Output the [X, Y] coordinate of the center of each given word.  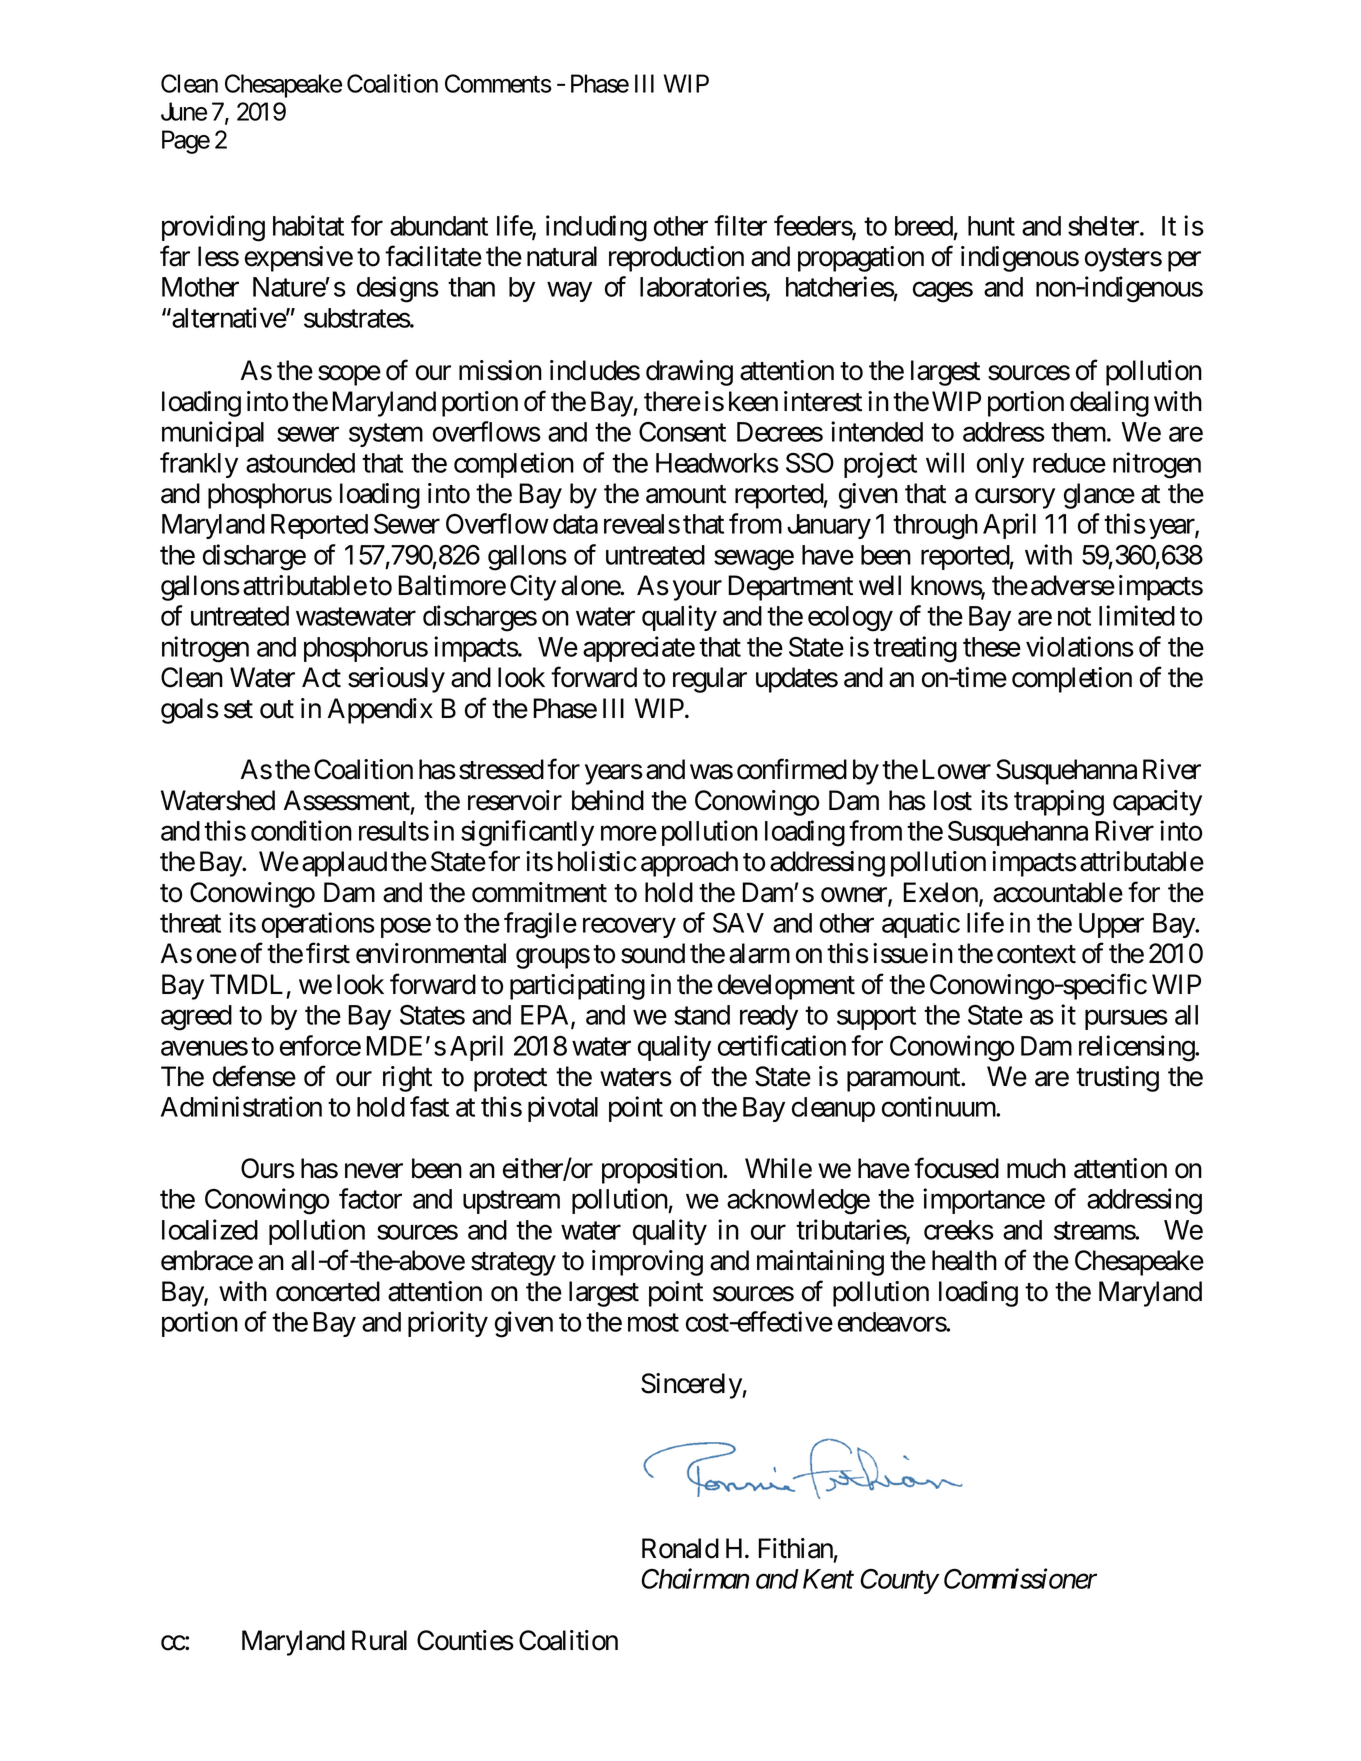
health [964, 1260]
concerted [328, 1291]
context [1036, 955]
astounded [300, 463]
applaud [344, 864]
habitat [308, 225]
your [697, 591]
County [899, 1581]
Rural [379, 1640]
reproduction [676, 259]
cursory [1015, 498]
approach [689, 864]
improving [647, 1263]
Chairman [695, 1578]
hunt [991, 226]
